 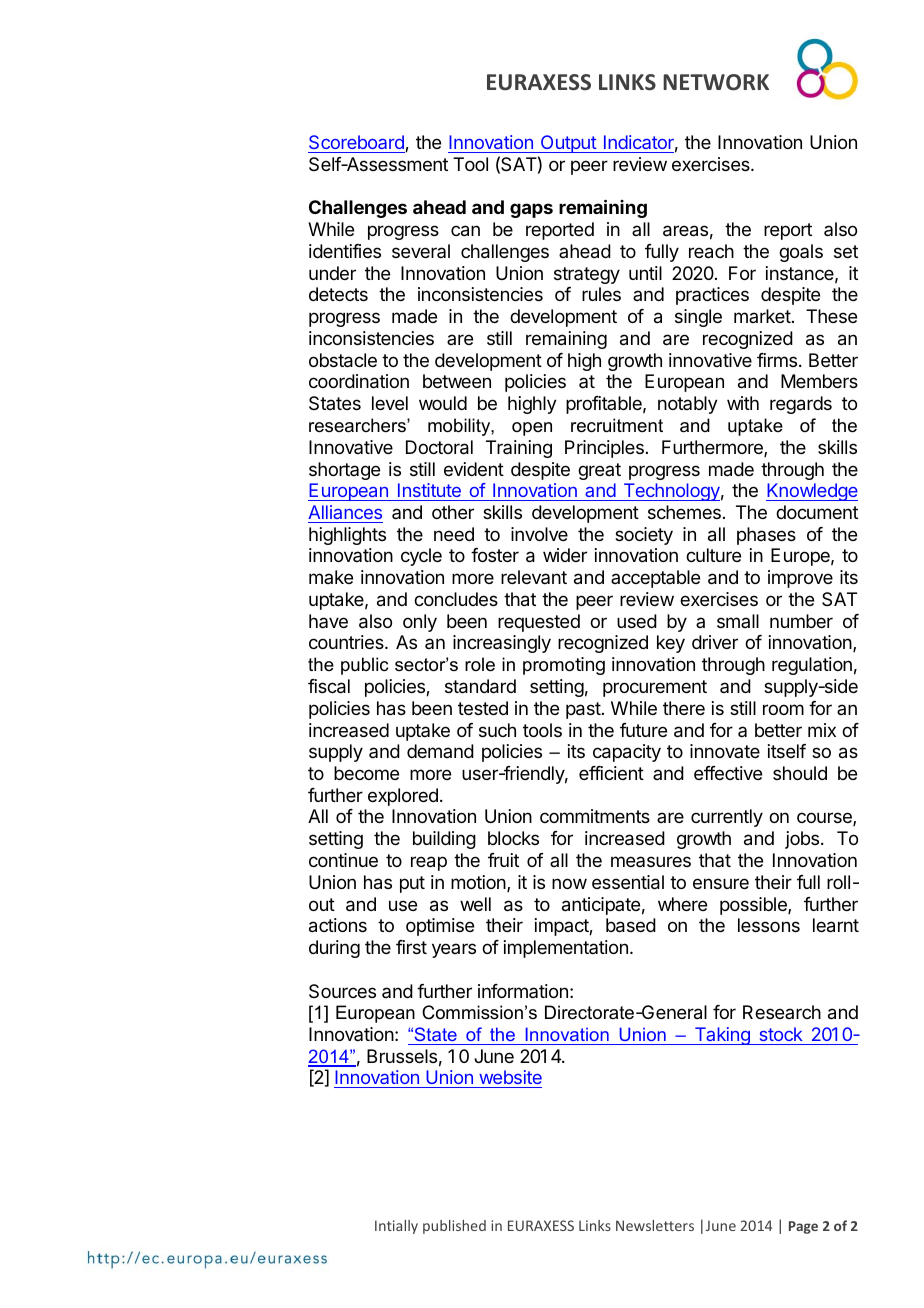 What do you see at coordinates (716, 82) in the screenshot?
I see `NETWORK` at bounding box center [716, 82].
